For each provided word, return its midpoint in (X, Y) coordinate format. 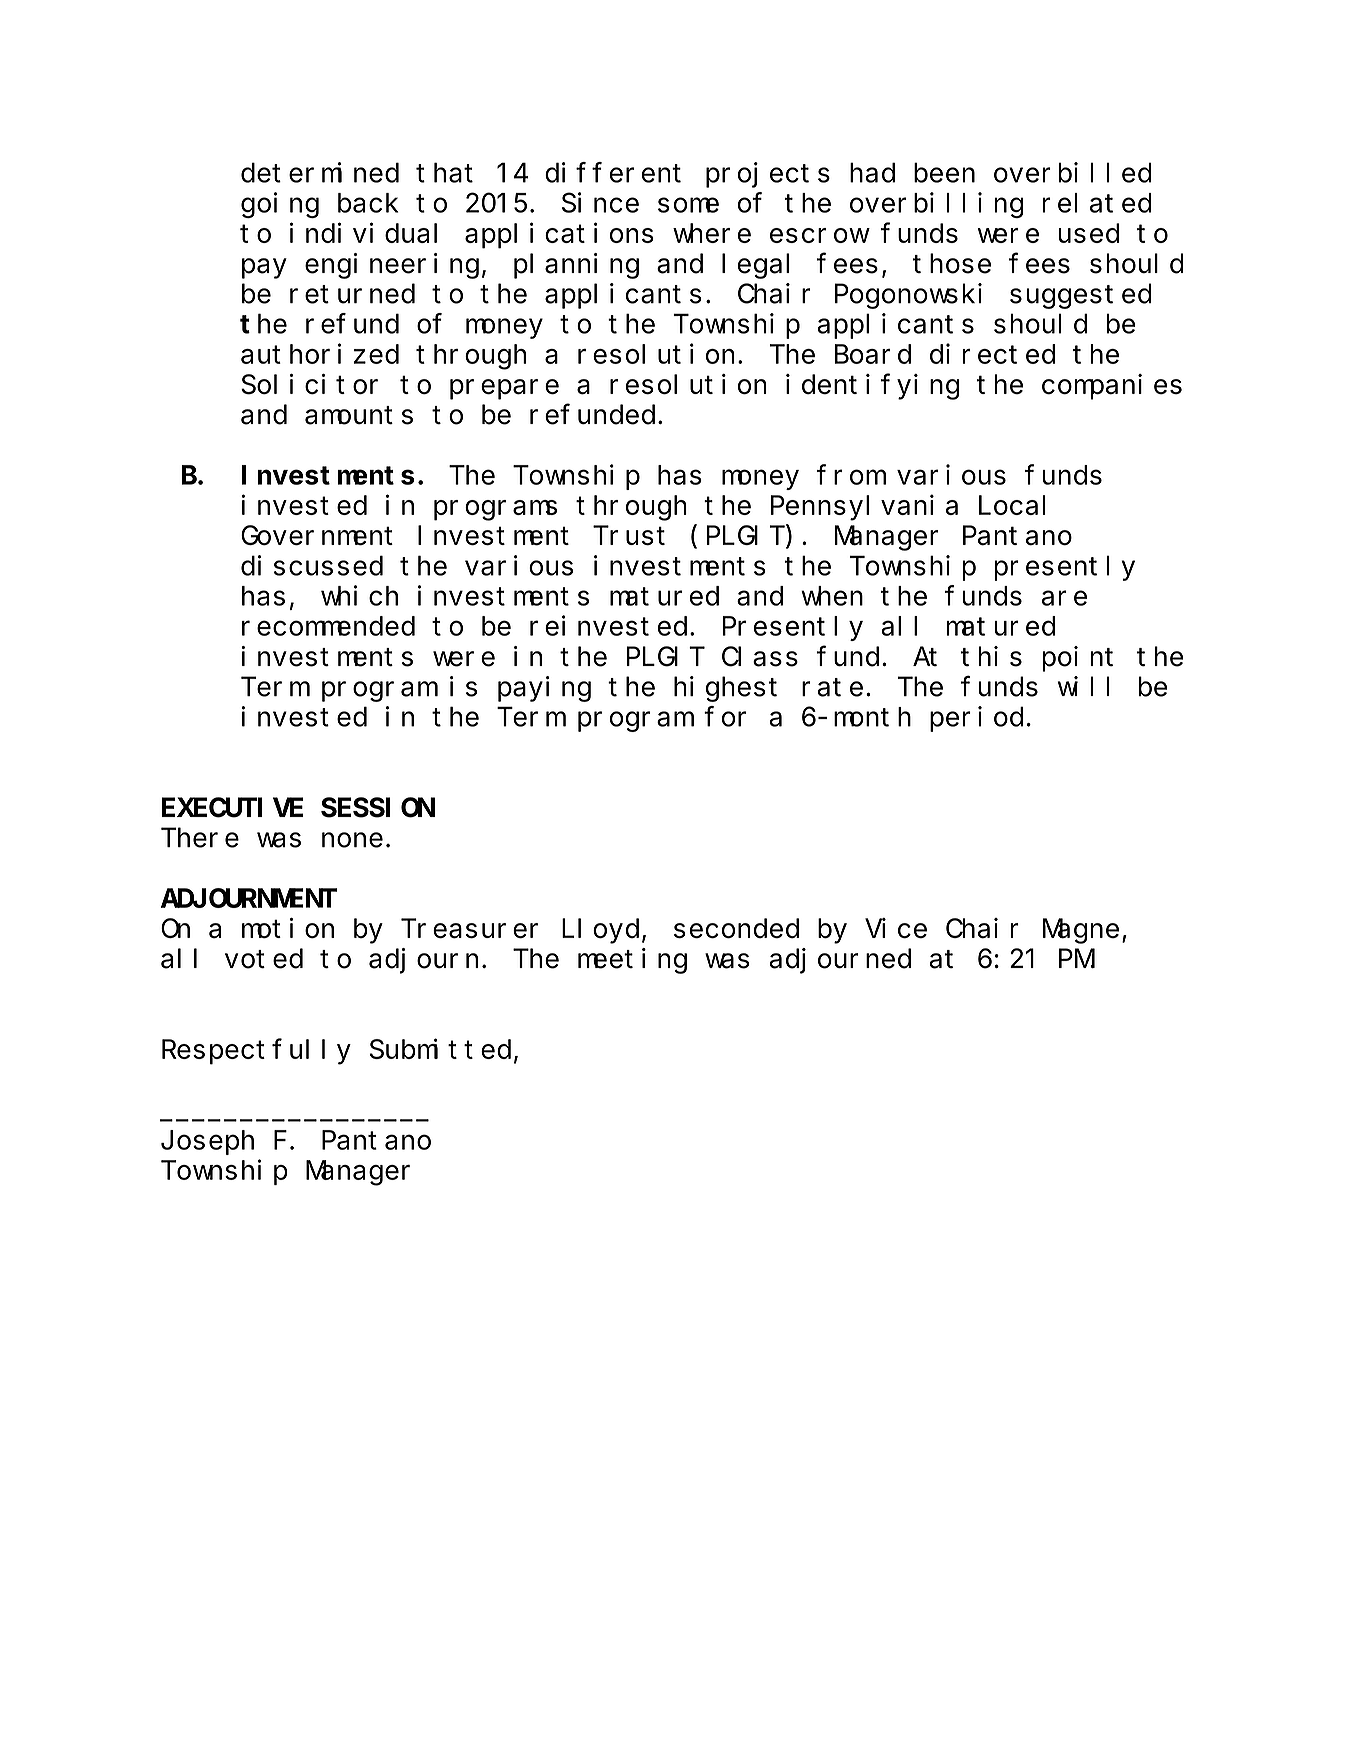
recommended (328, 626)
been (944, 173)
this (991, 656)
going (280, 205)
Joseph (207, 1142)
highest (725, 689)
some (688, 205)
